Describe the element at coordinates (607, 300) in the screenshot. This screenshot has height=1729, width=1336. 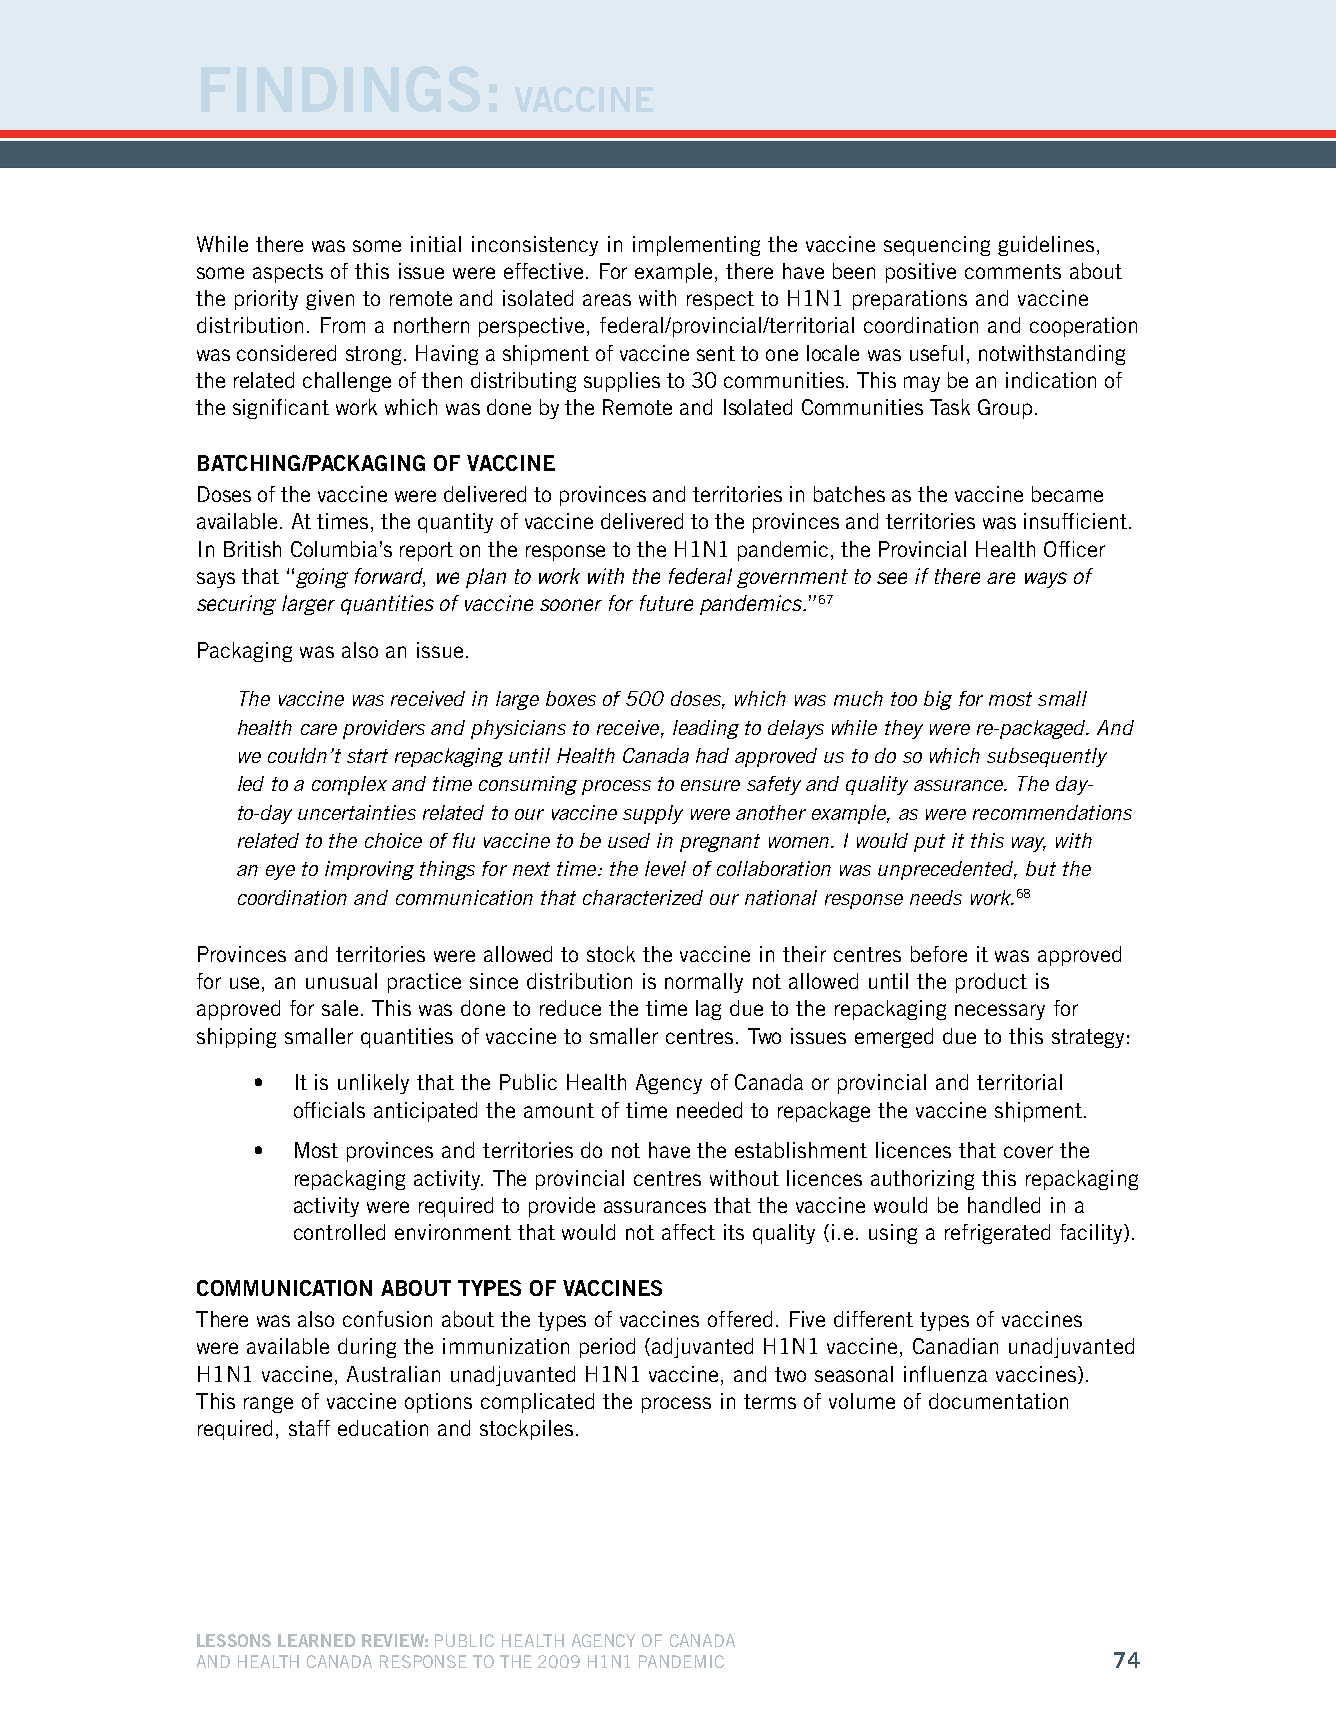
I see `areas` at that location.
